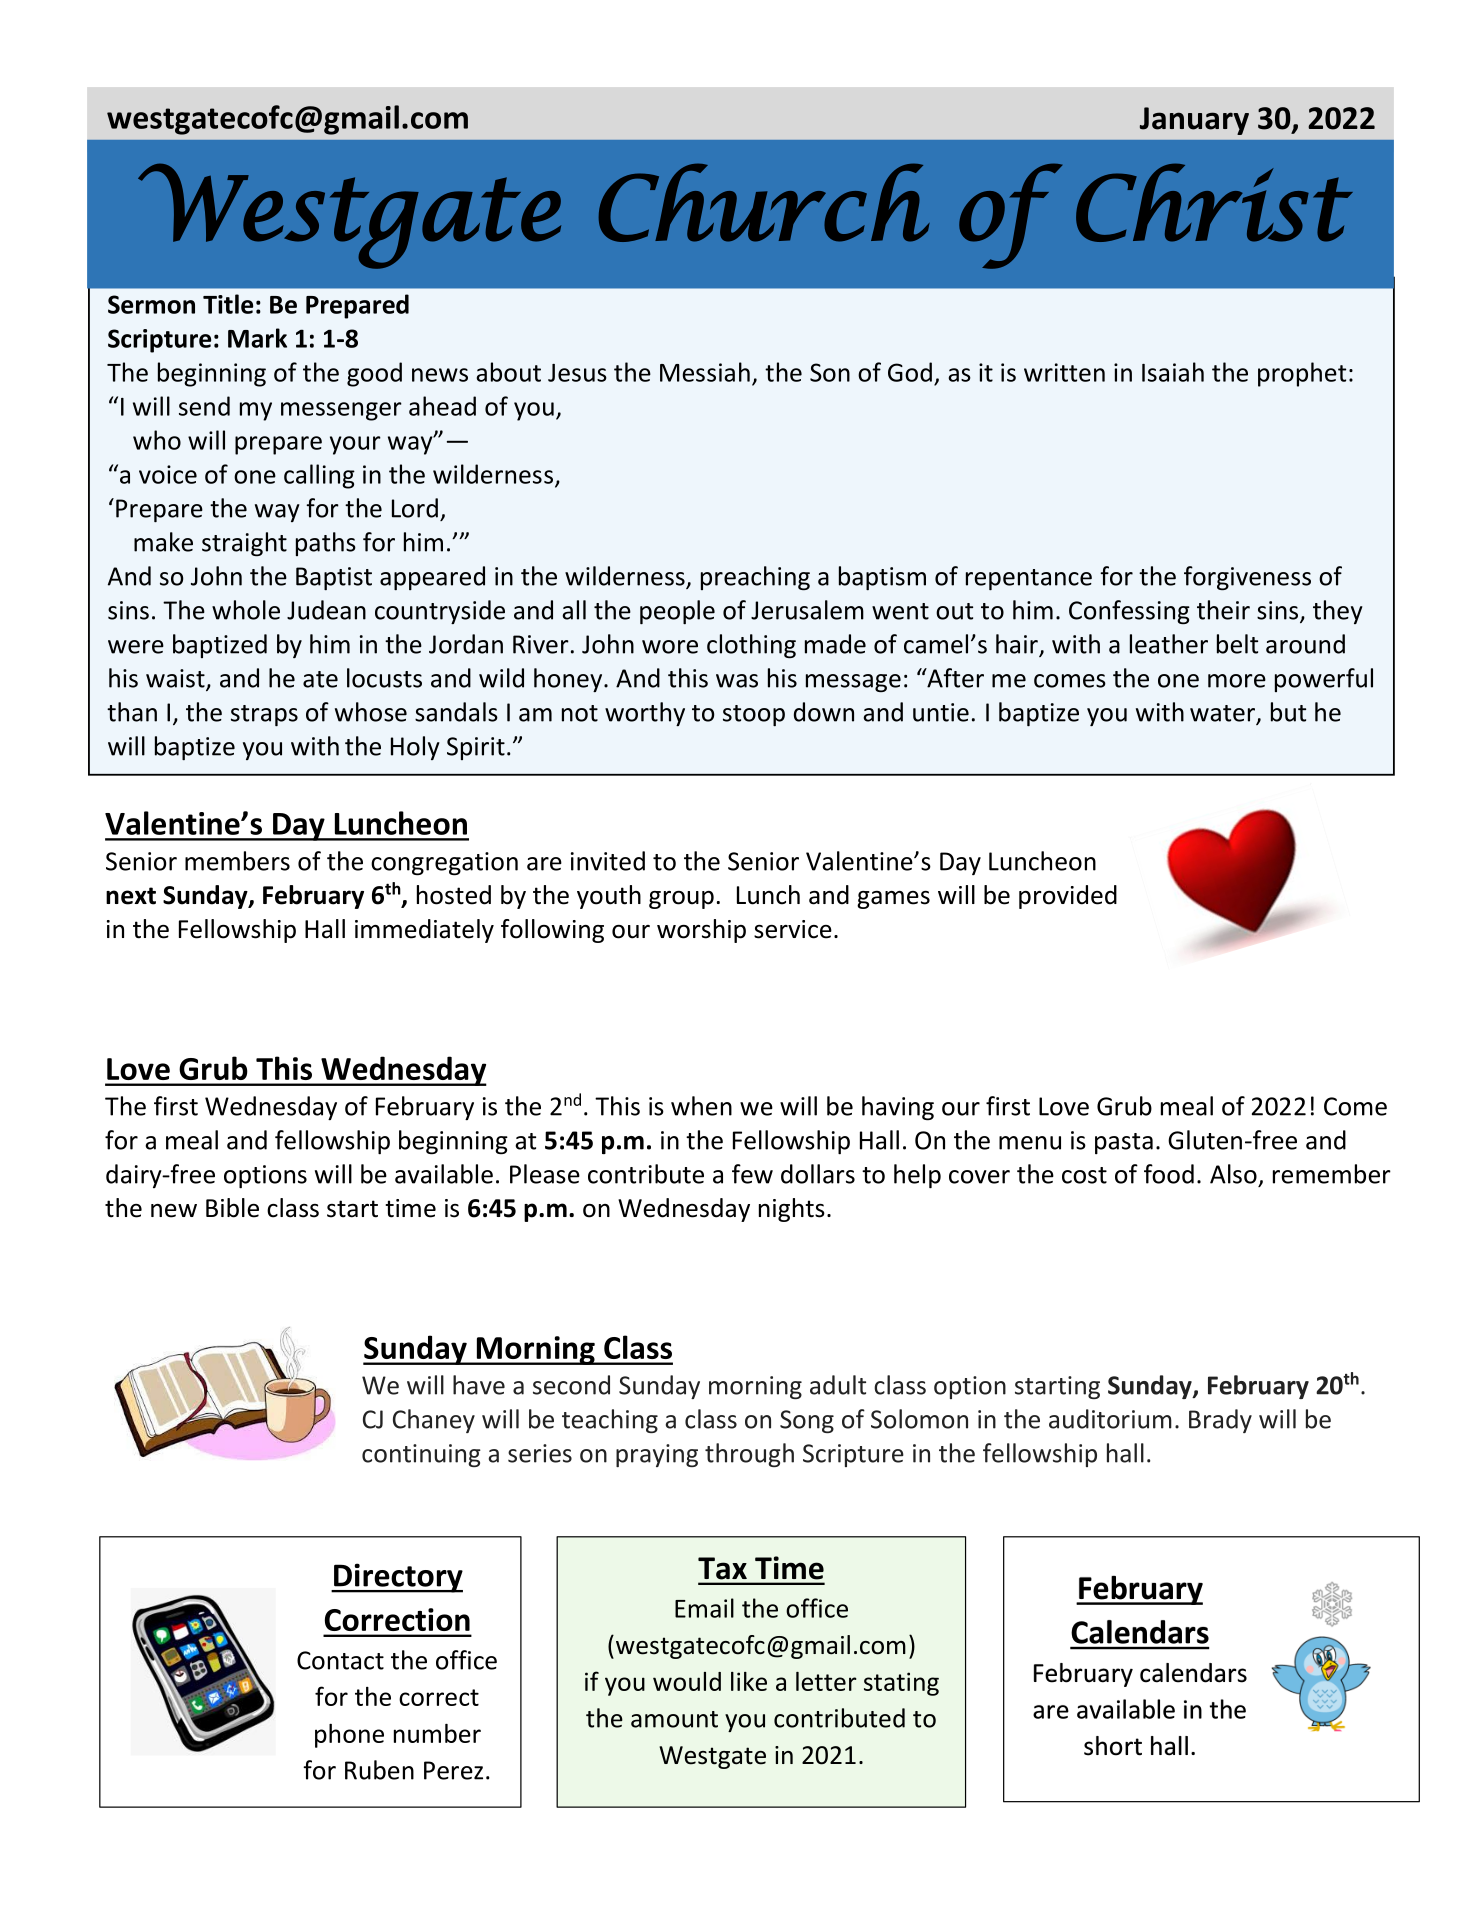  I want to click on more, so click(1237, 681).
